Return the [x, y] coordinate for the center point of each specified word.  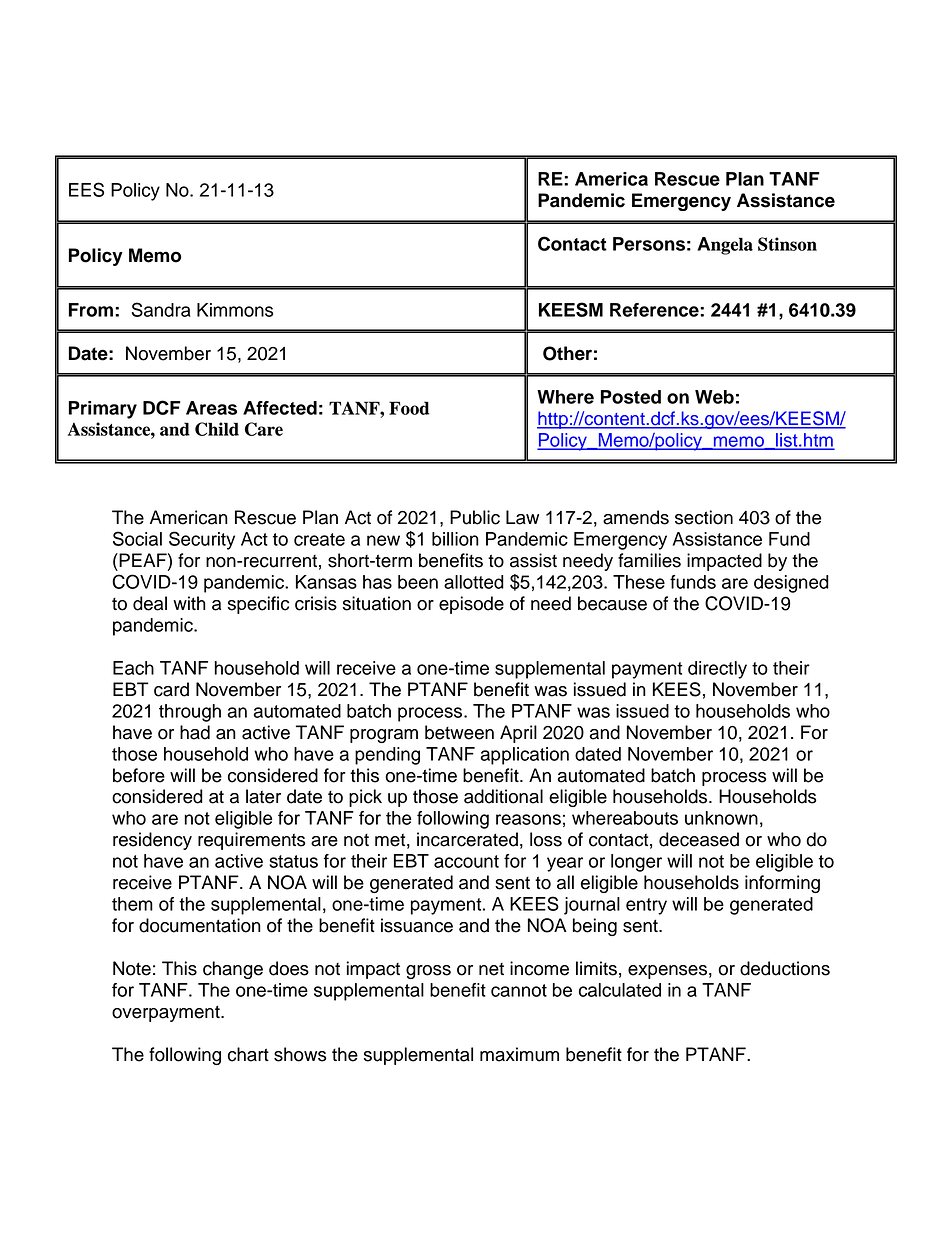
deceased [699, 839]
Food [409, 408]
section [704, 517]
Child [217, 429]
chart [248, 1054]
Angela [725, 246]
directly [717, 670]
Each [133, 668]
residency [152, 841]
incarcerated [467, 839]
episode [471, 605]
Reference [655, 310]
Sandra [161, 309]
